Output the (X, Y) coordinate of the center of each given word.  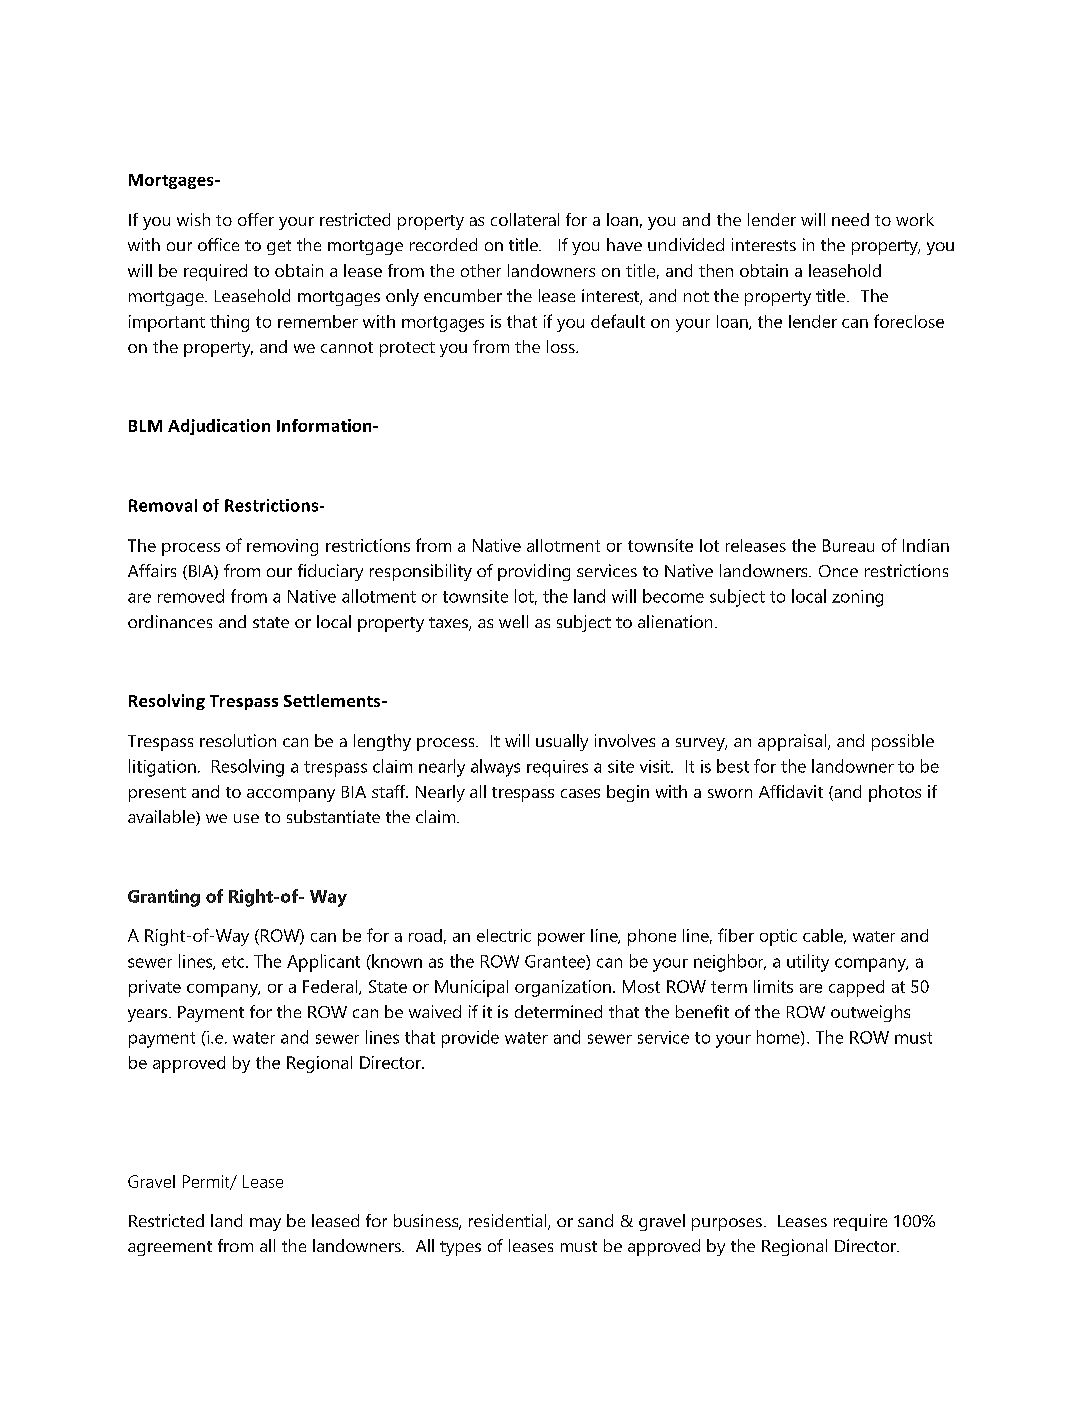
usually (562, 742)
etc (234, 962)
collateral (525, 219)
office (218, 244)
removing (282, 547)
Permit (207, 1182)
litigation (162, 768)
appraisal (793, 742)
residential (509, 1222)
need (850, 219)
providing (534, 572)
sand (595, 1220)
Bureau (848, 545)
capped (856, 988)
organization (563, 988)
